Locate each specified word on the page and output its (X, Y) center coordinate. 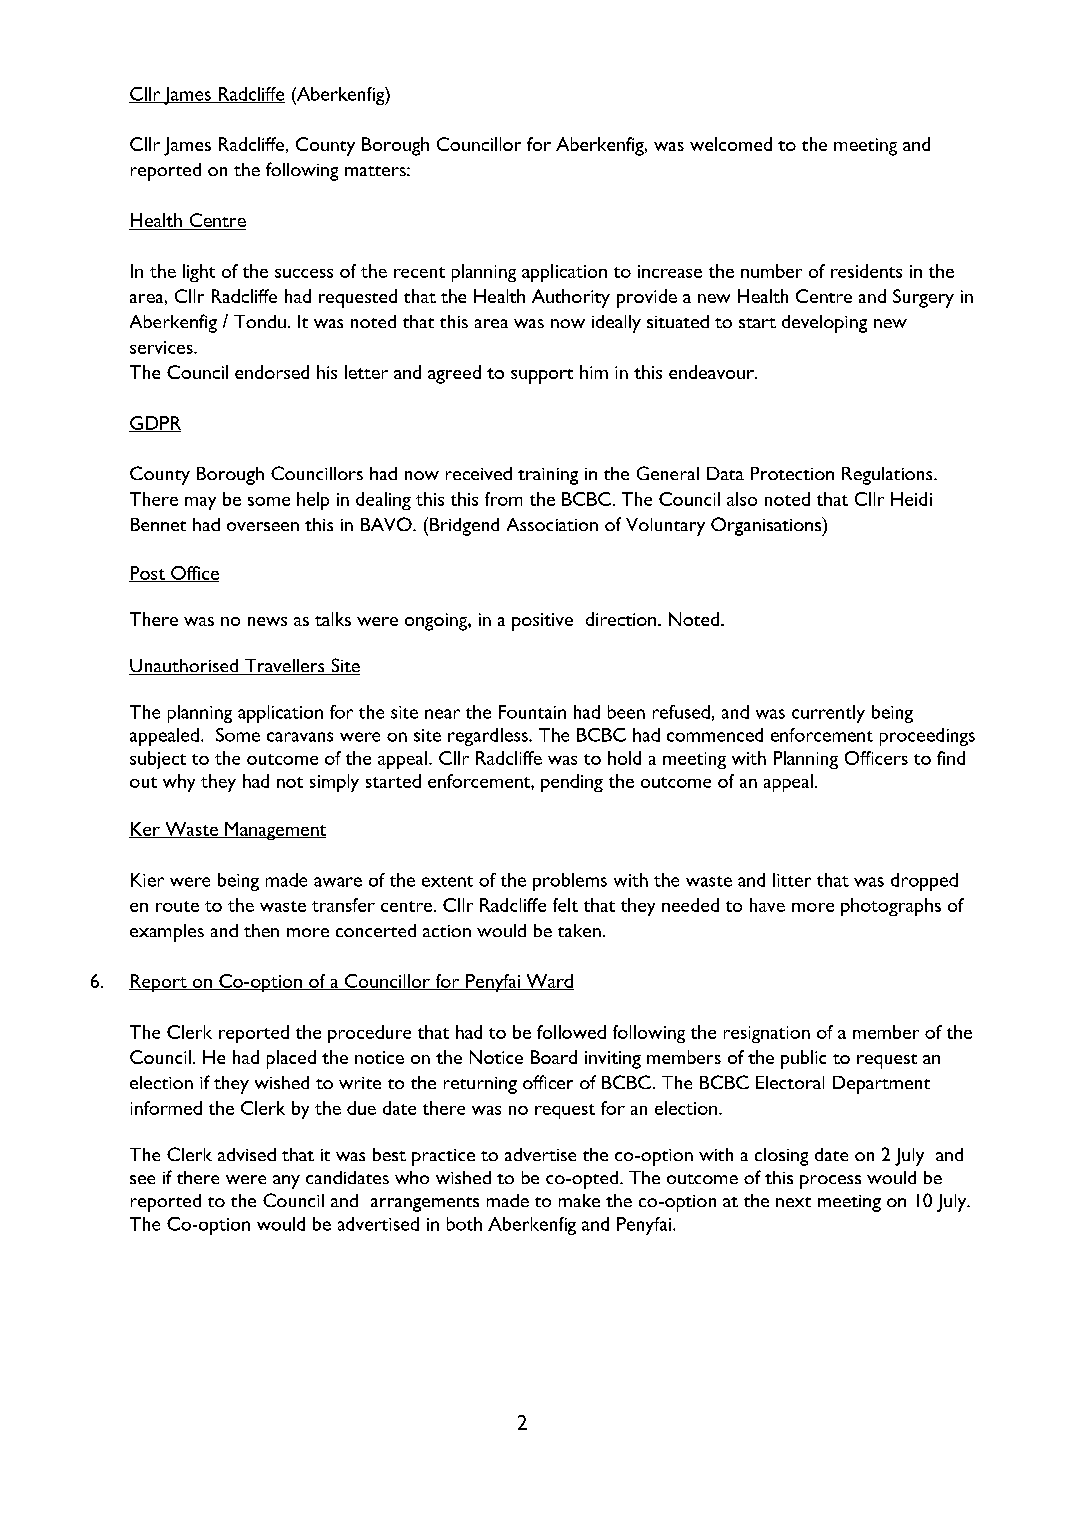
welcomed (731, 144)
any (286, 1182)
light (199, 273)
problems (570, 882)
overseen (263, 526)
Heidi (911, 499)
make (579, 1200)
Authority (571, 298)
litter (792, 880)
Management (274, 831)
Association (552, 524)
